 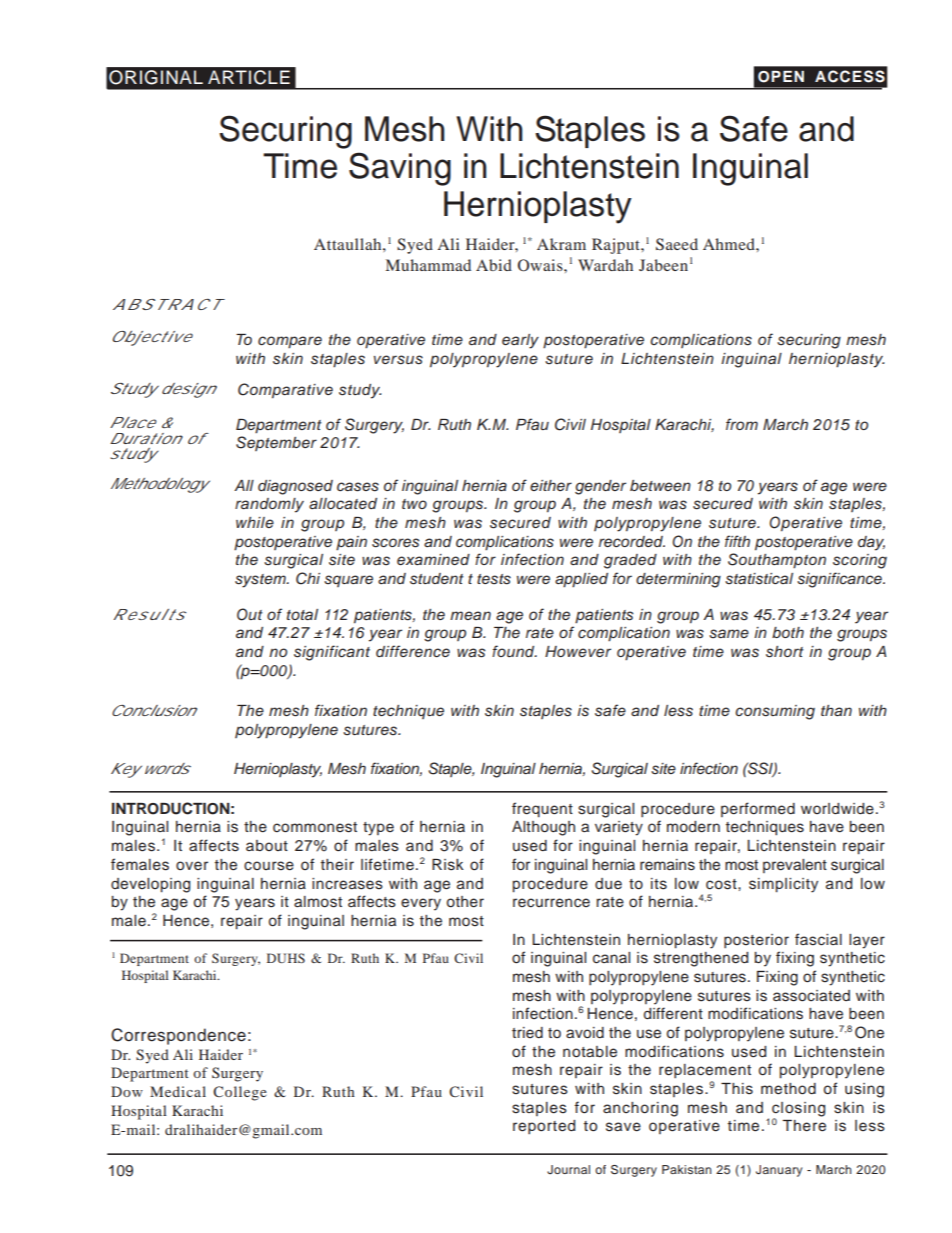 I want to click on Saving, so click(x=400, y=169).
